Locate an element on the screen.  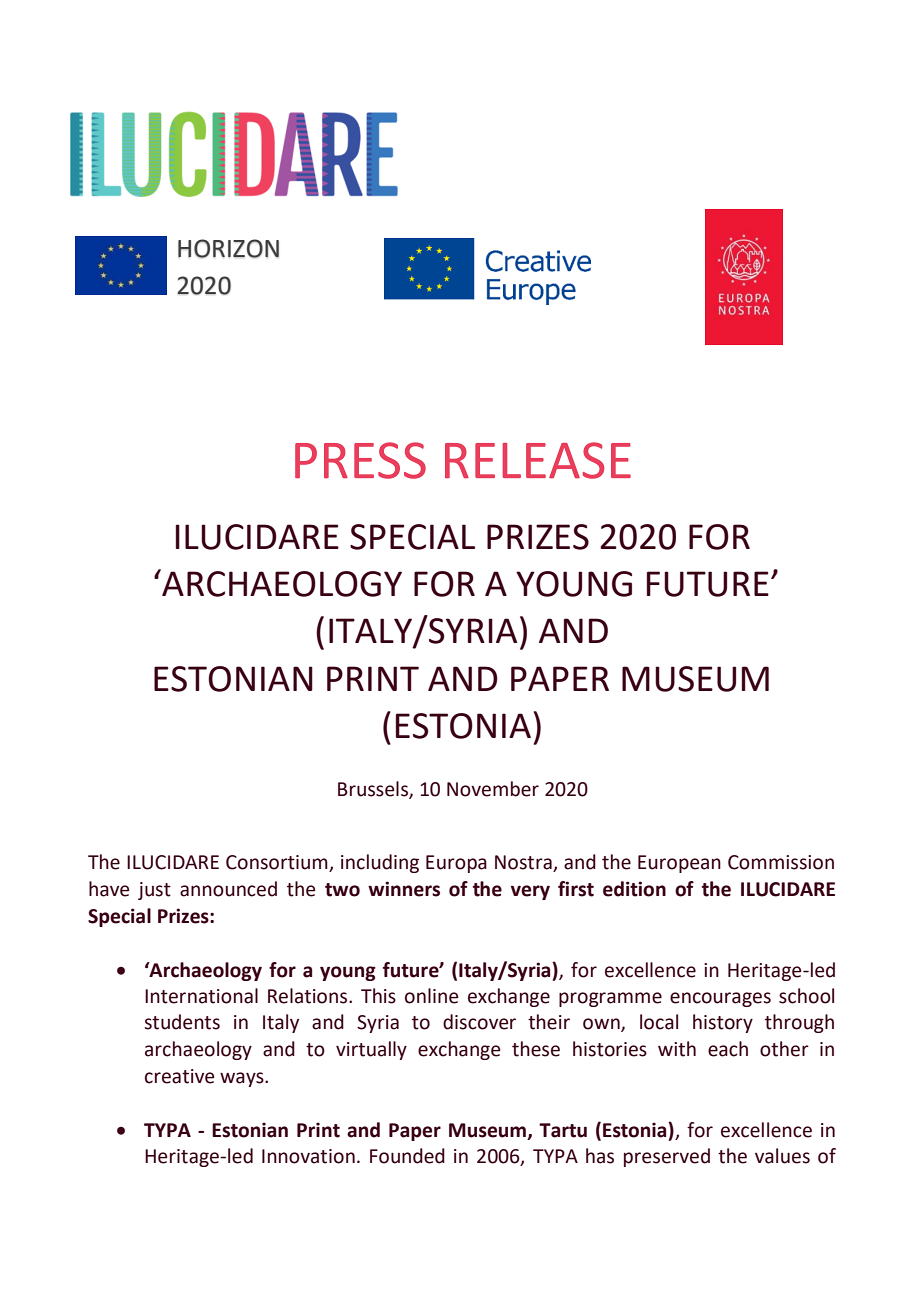
RELEASE is located at coordinates (538, 460).
